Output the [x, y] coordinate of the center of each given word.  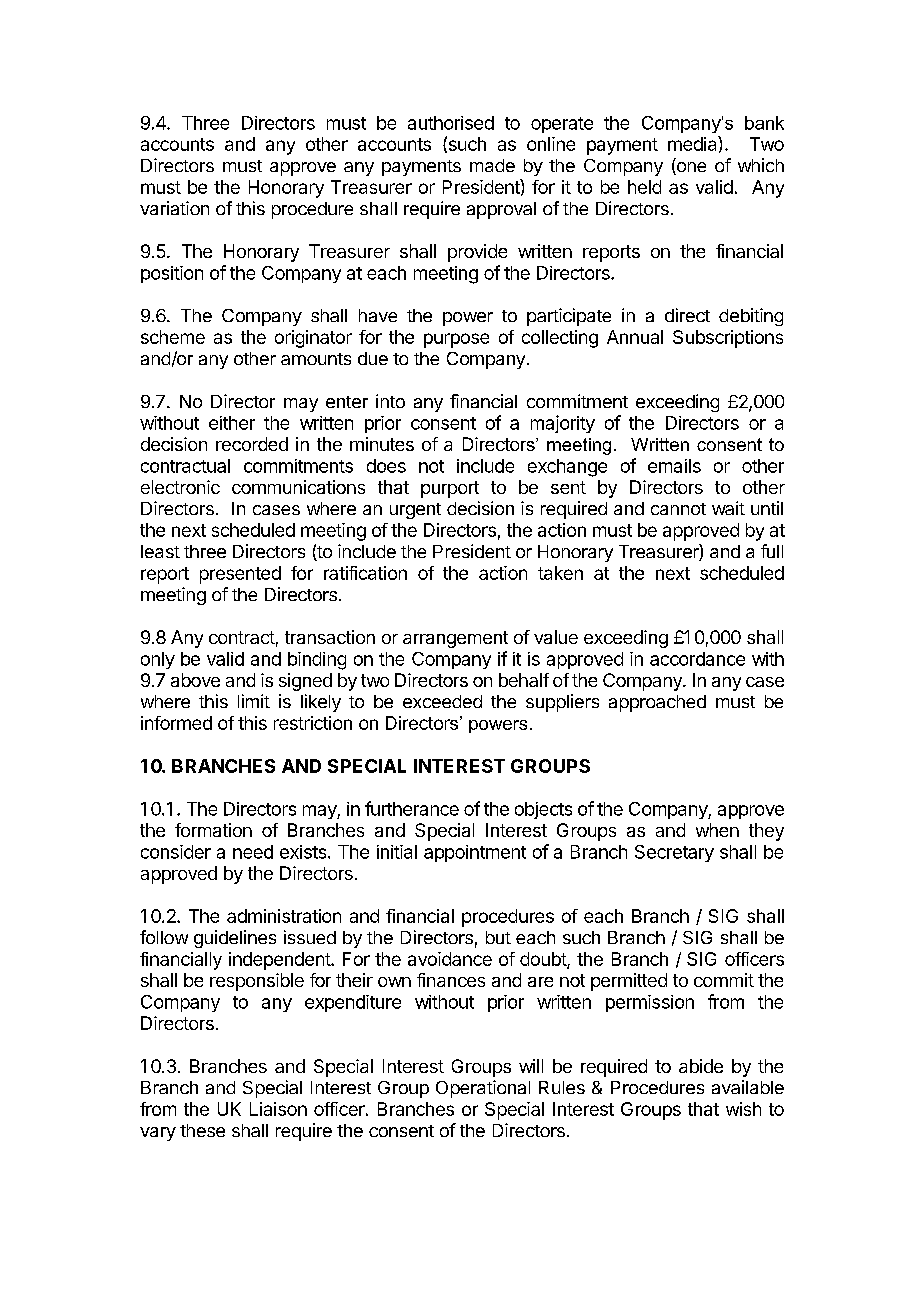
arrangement [455, 639]
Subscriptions [728, 339]
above [195, 680]
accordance [697, 659]
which [761, 165]
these [202, 1130]
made [492, 165]
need [253, 852]
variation [174, 208]
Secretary [674, 853]
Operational [483, 1089]
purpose [456, 340]
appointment [475, 853]
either [232, 423]
